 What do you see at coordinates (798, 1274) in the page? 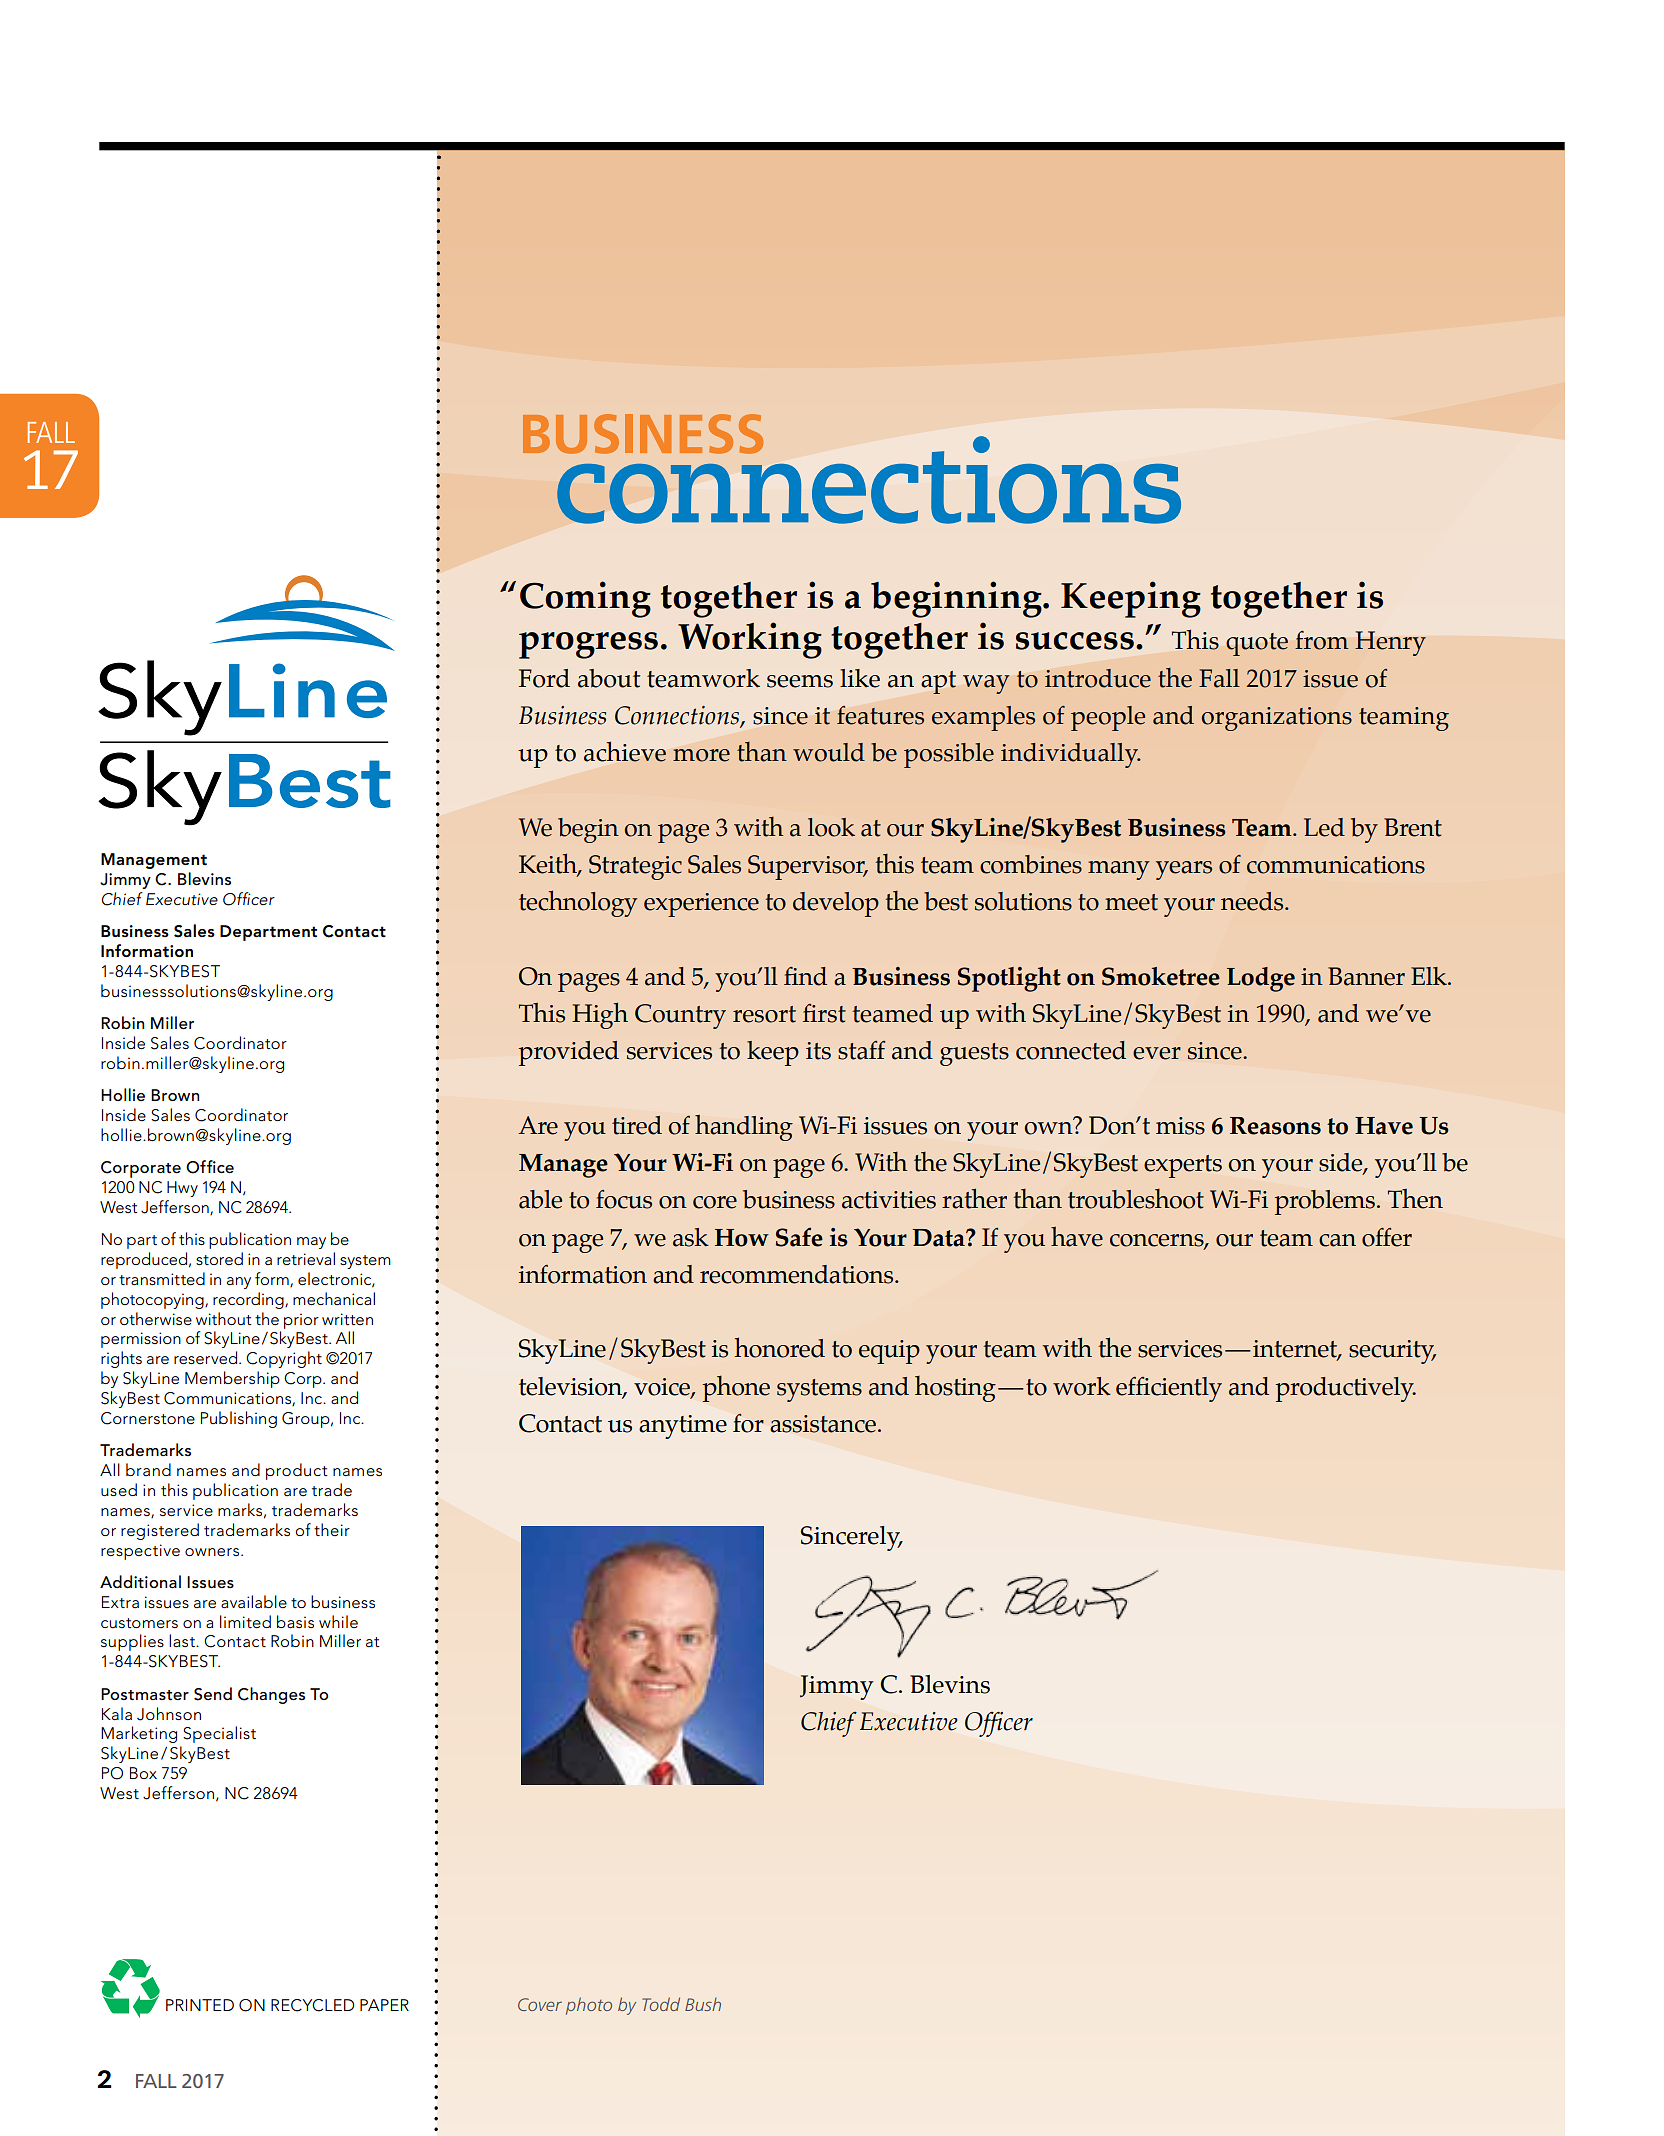
I see `recommendations` at bounding box center [798, 1274].
